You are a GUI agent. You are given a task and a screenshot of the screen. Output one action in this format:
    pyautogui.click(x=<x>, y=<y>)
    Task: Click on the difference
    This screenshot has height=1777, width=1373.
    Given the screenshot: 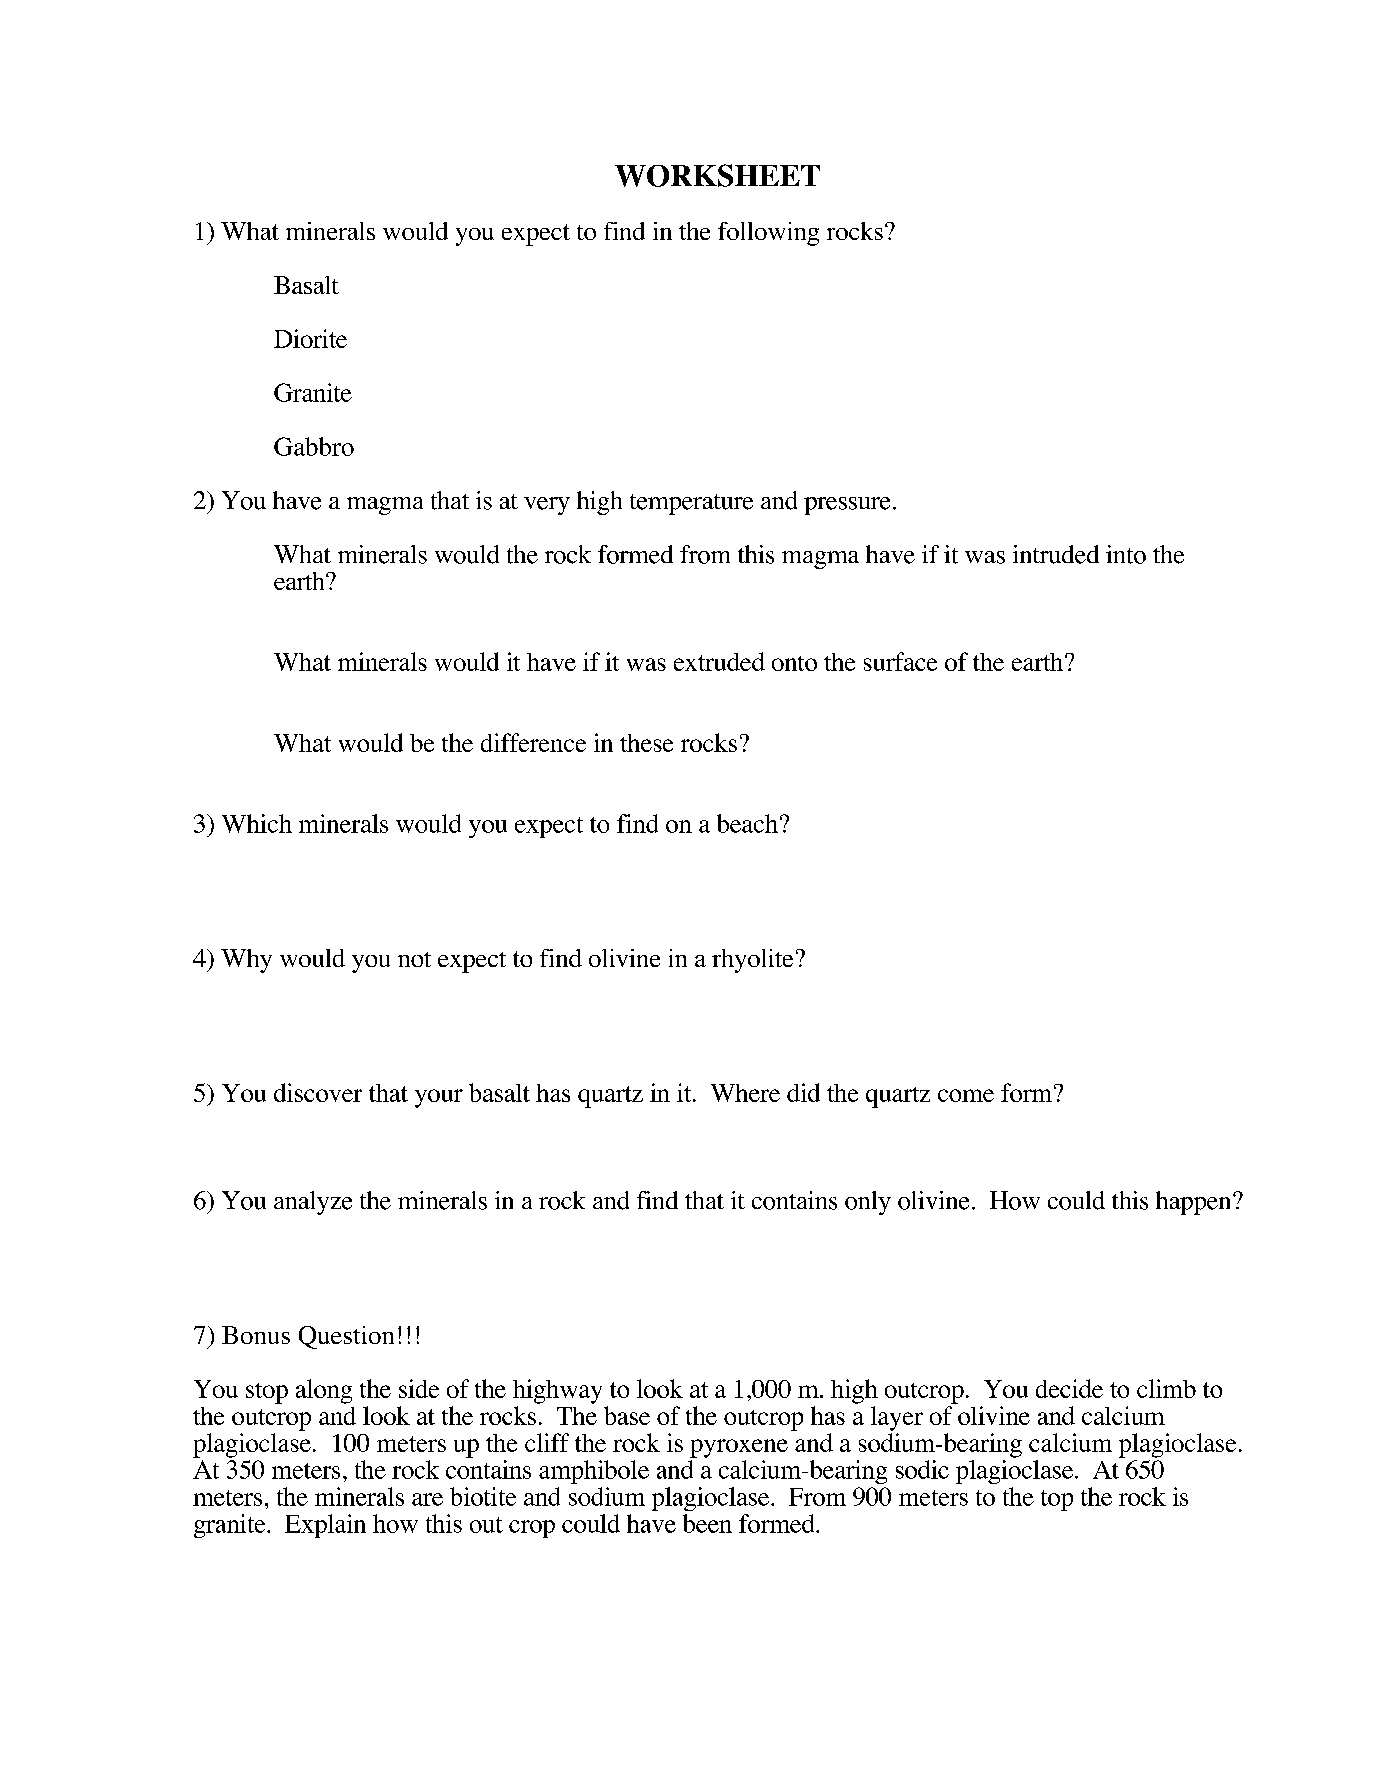 What is the action you would take?
    pyautogui.click(x=533, y=742)
